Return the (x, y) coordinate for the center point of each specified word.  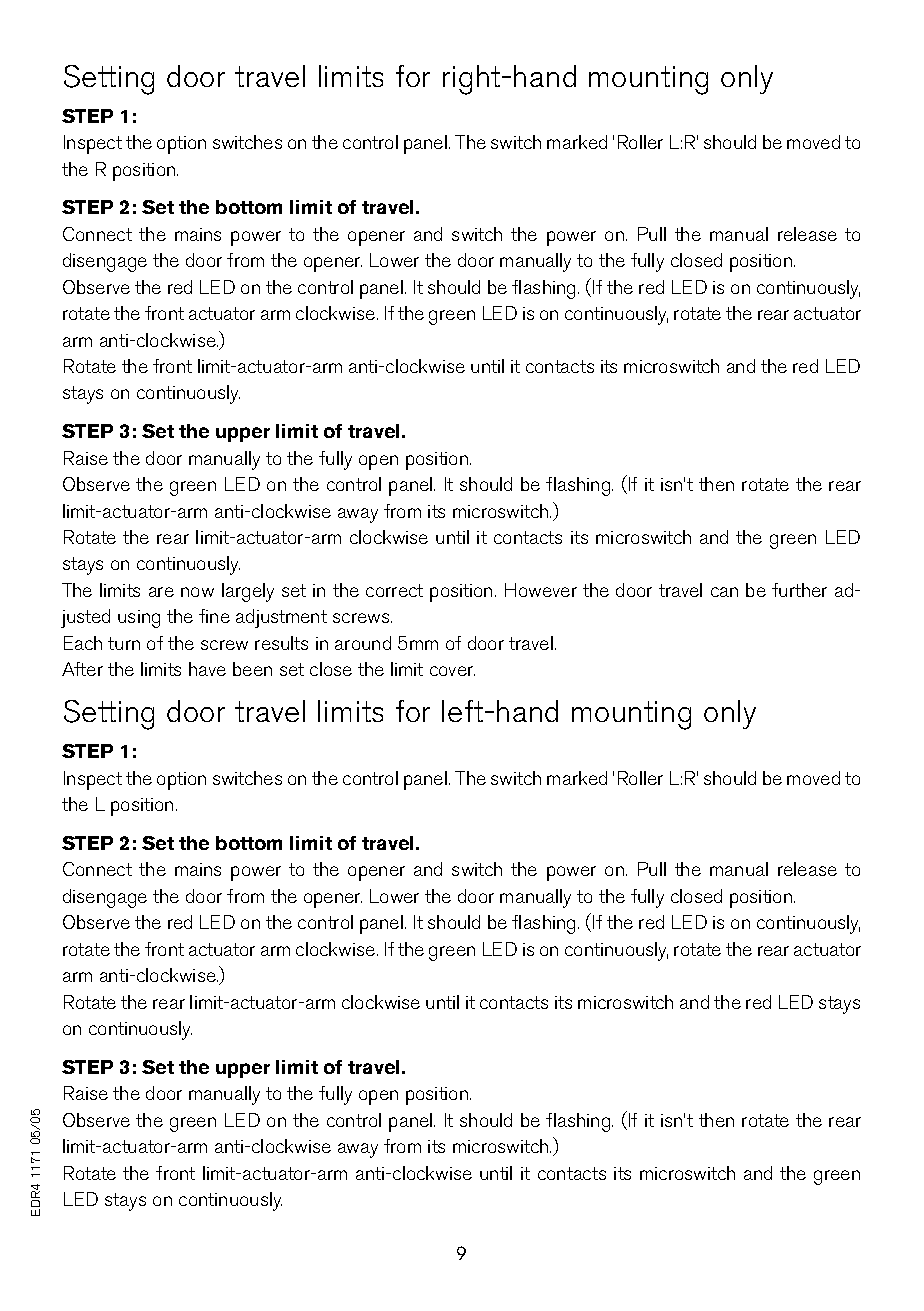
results (281, 643)
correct (394, 590)
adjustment (281, 618)
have (207, 669)
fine (214, 616)
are (161, 592)
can (724, 592)
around (363, 643)
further (799, 590)
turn (124, 643)
